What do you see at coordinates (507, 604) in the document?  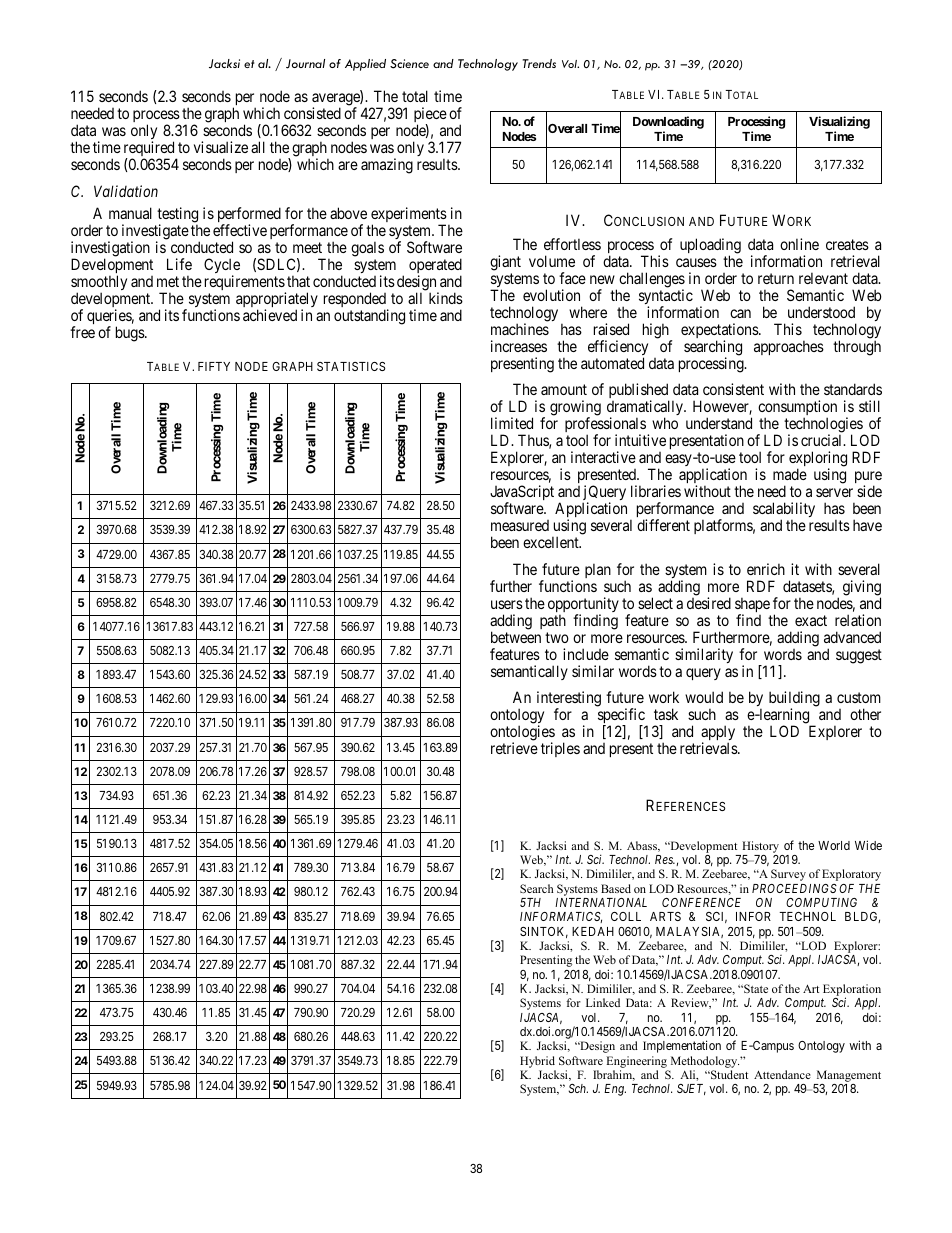 I see `users` at bounding box center [507, 604].
